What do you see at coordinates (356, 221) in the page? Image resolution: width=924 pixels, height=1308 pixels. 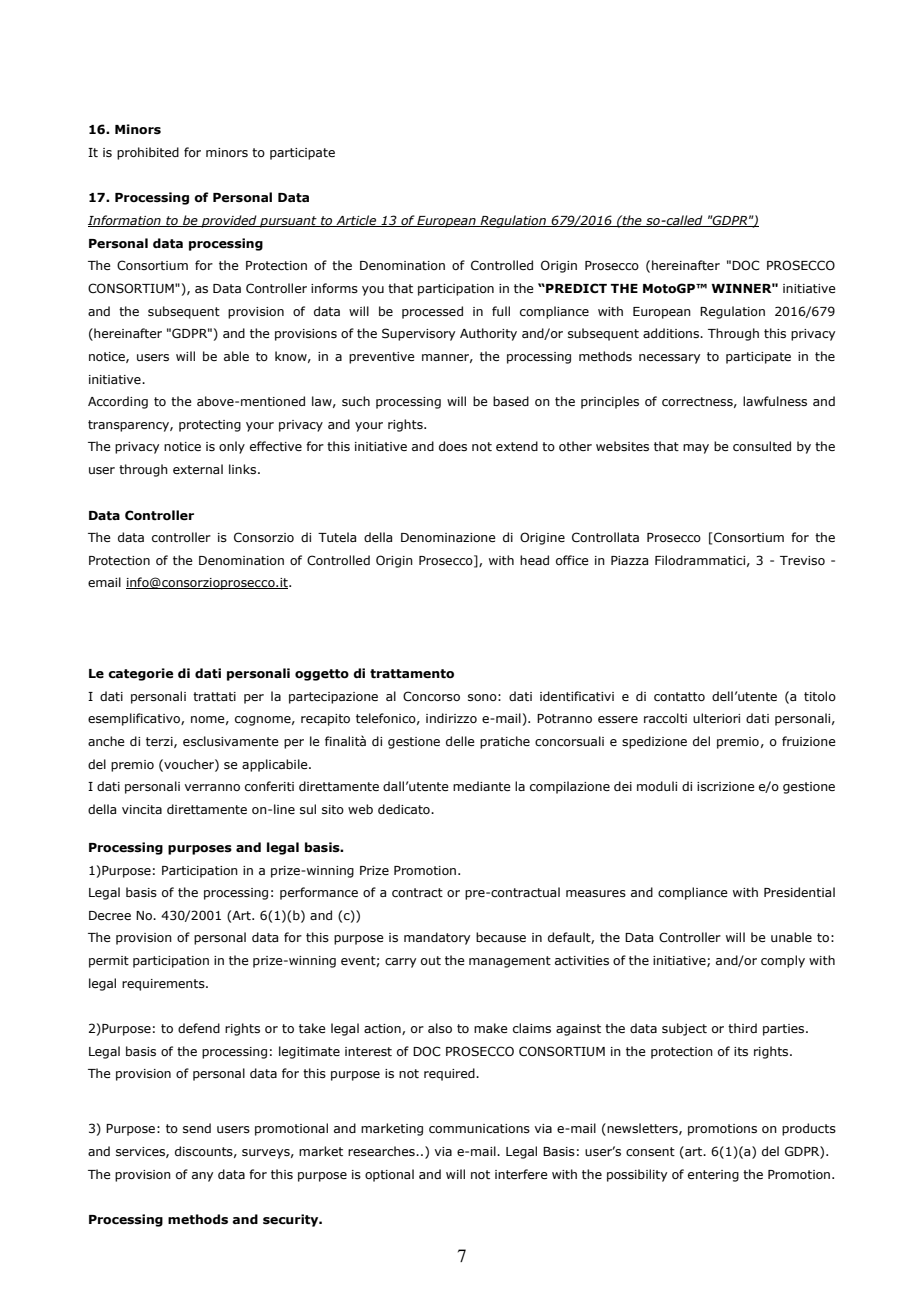 I see `Article` at bounding box center [356, 221].
